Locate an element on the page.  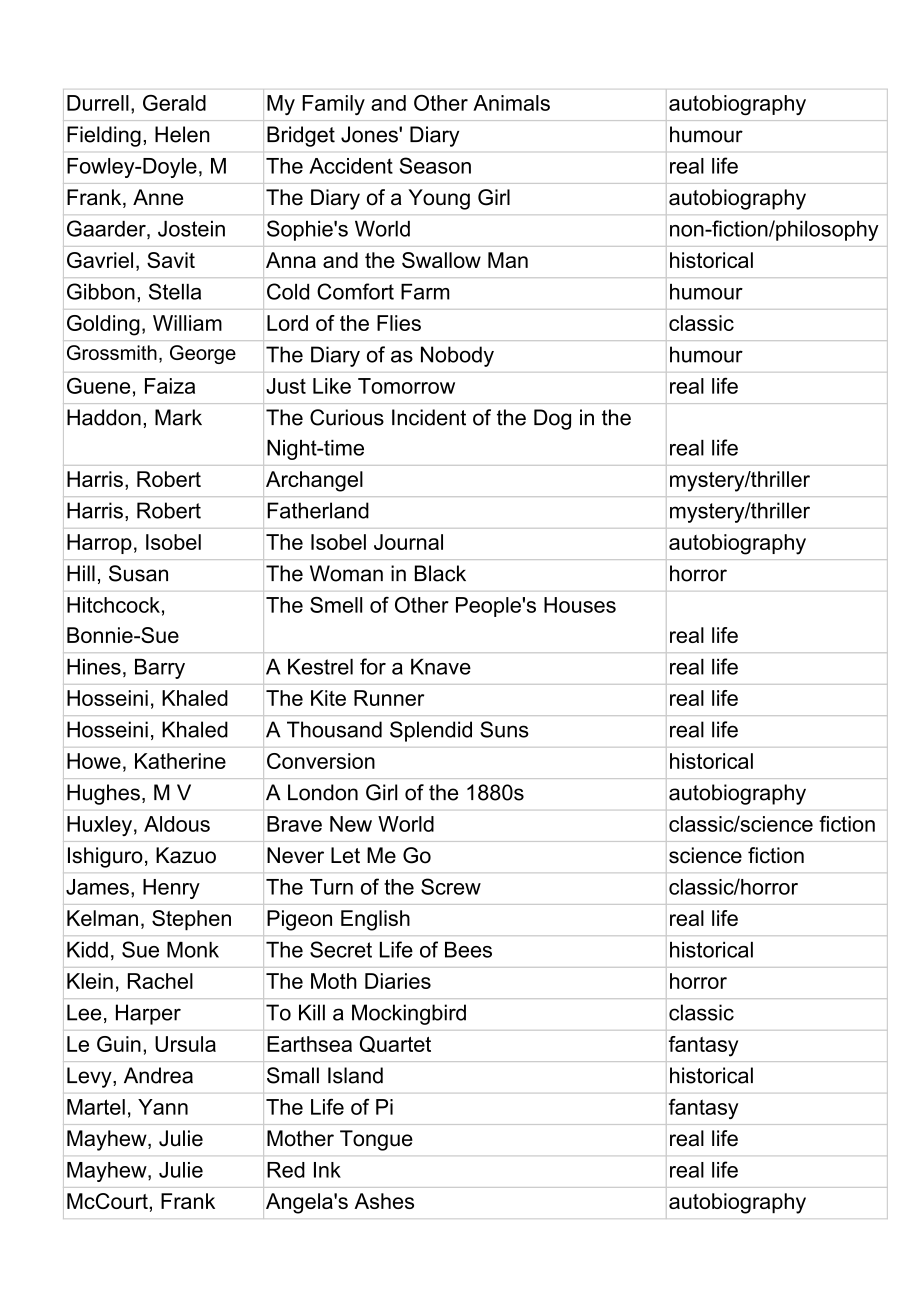
Suns is located at coordinates (504, 729).
